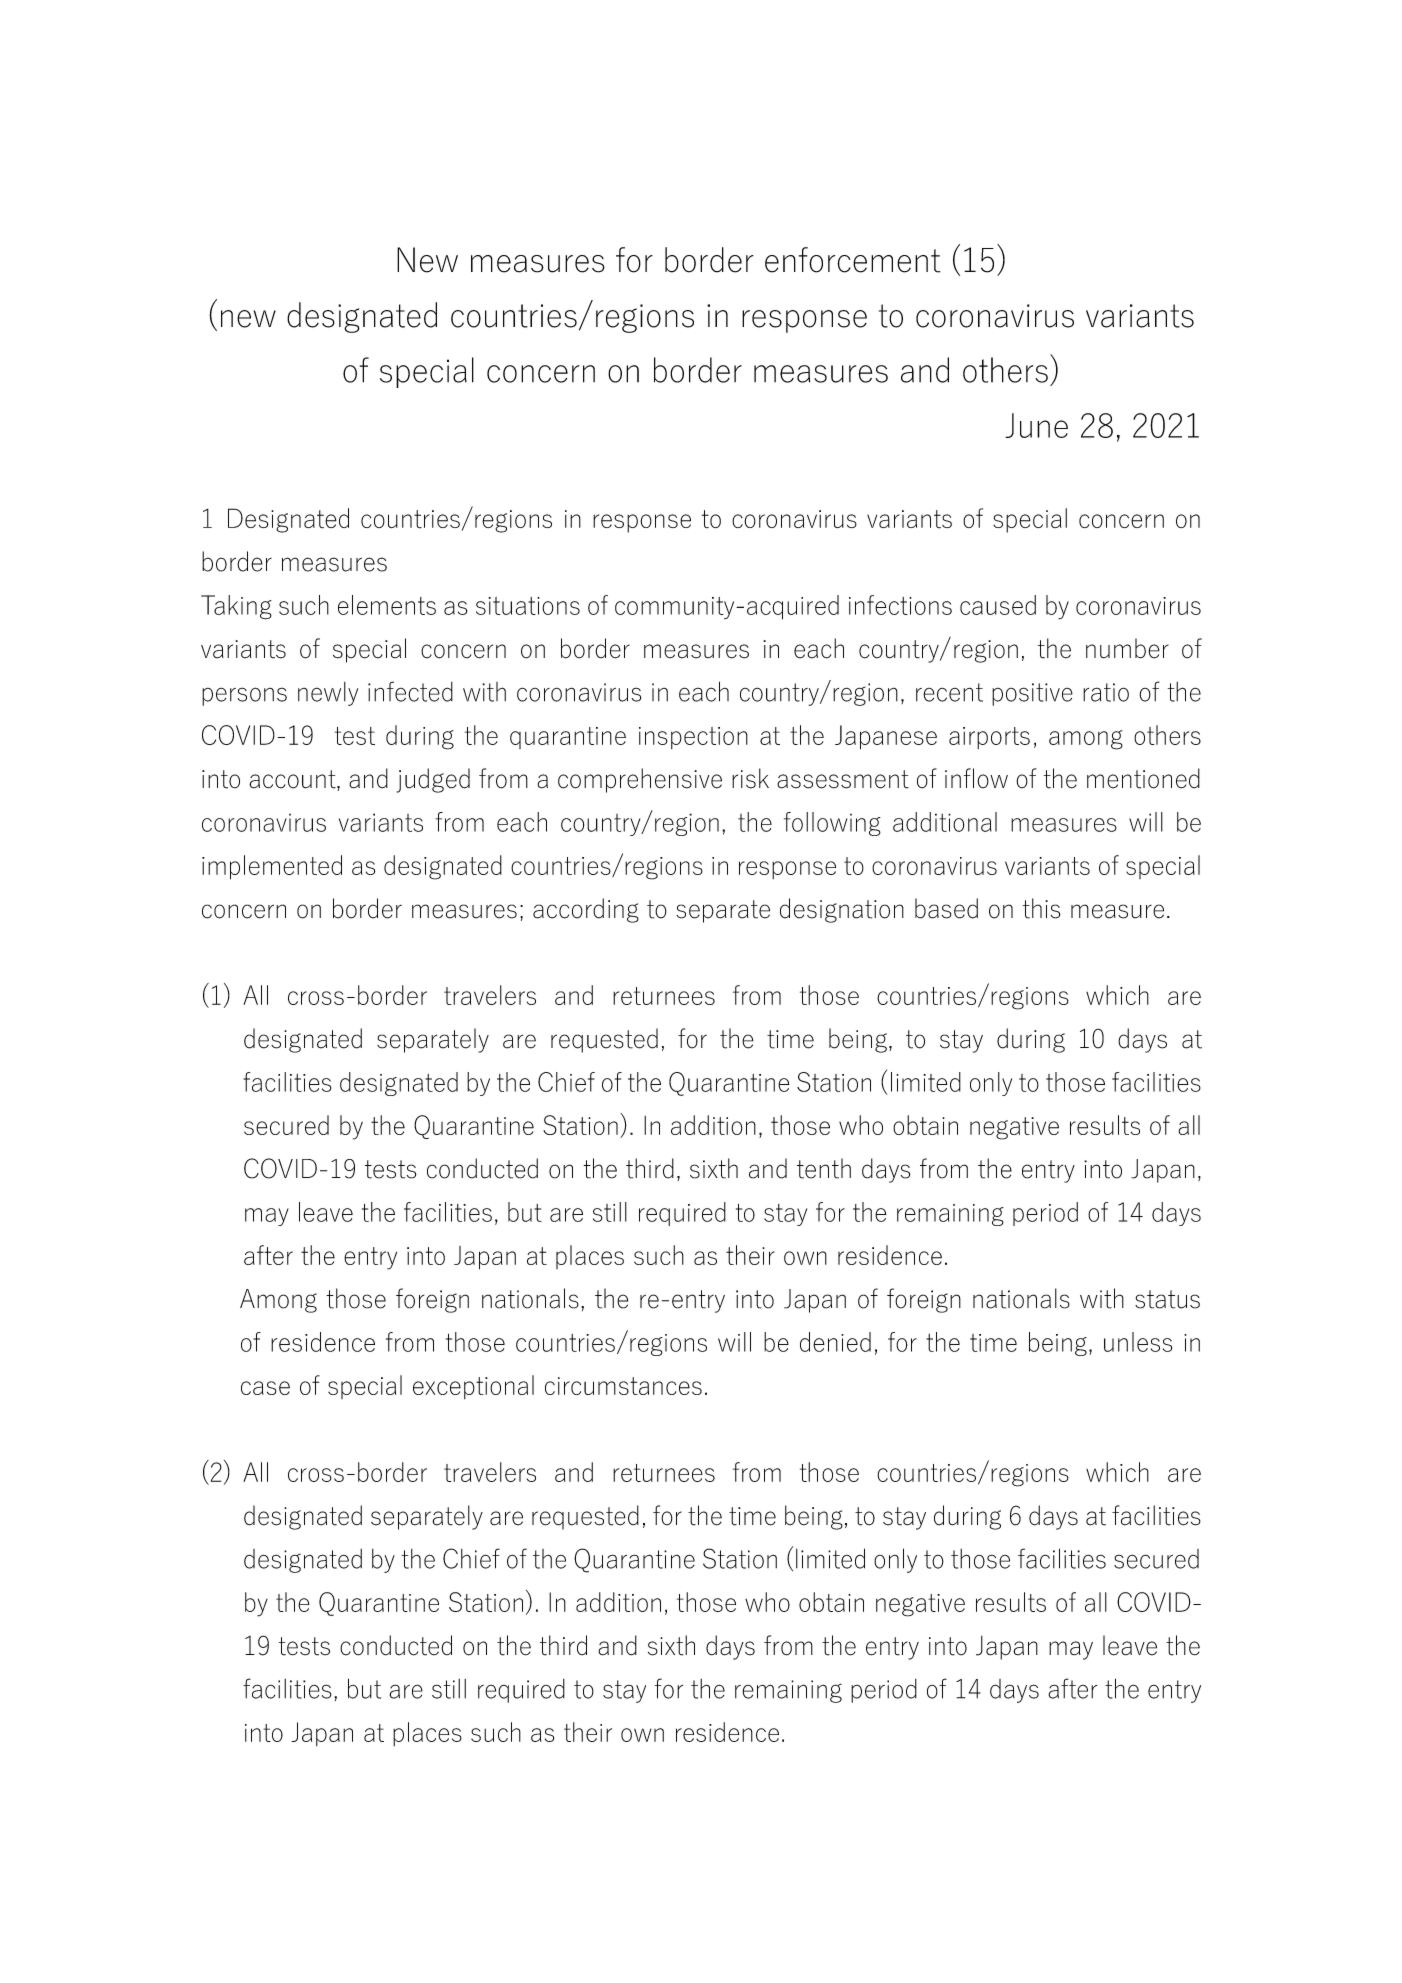 The height and width of the image is (1983, 1402). What do you see at coordinates (265, 1388) in the image?
I see `case` at bounding box center [265, 1388].
